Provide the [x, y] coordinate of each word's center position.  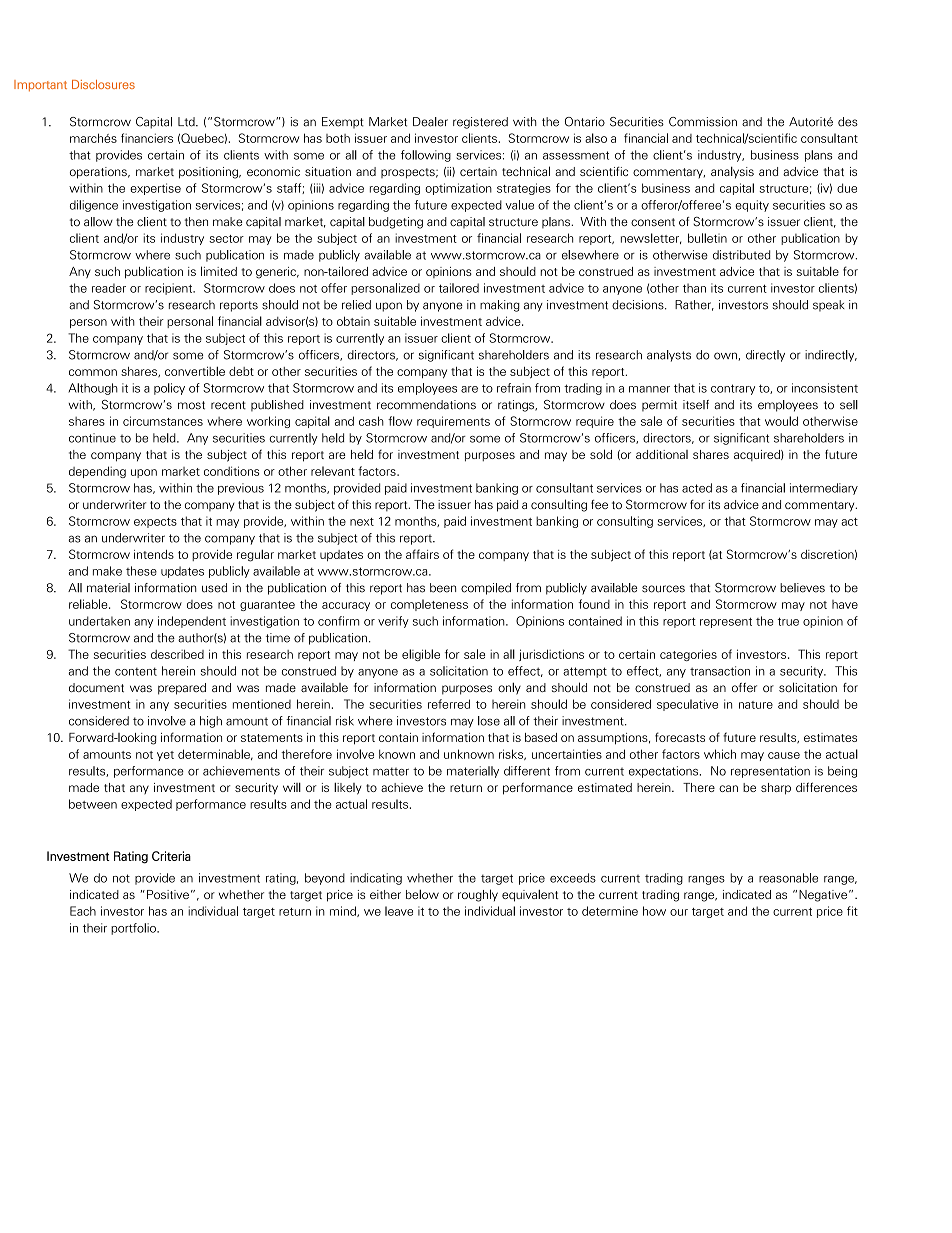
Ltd [187, 122]
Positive [168, 894]
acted [697, 488]
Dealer [430, 122]
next [362, 522]
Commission [703, 122]
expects [155, 523]
